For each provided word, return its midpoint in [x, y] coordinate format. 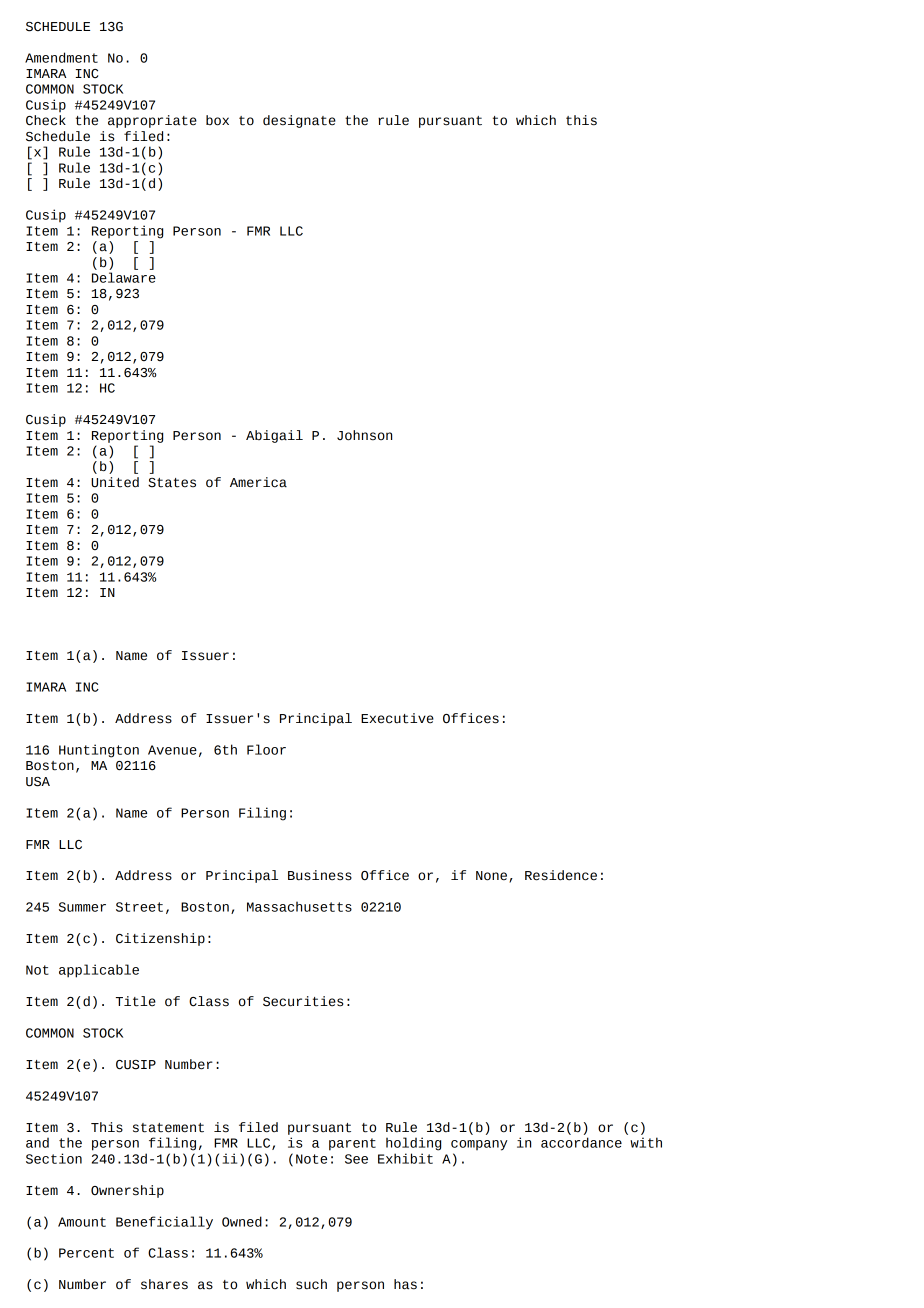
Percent [86, 1253]
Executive [397, 718]
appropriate [152, 121]
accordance [581, 1142]
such [311, 1284]
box [217, 120]
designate [299, 121]
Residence [561, 875]
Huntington [99, 751]
